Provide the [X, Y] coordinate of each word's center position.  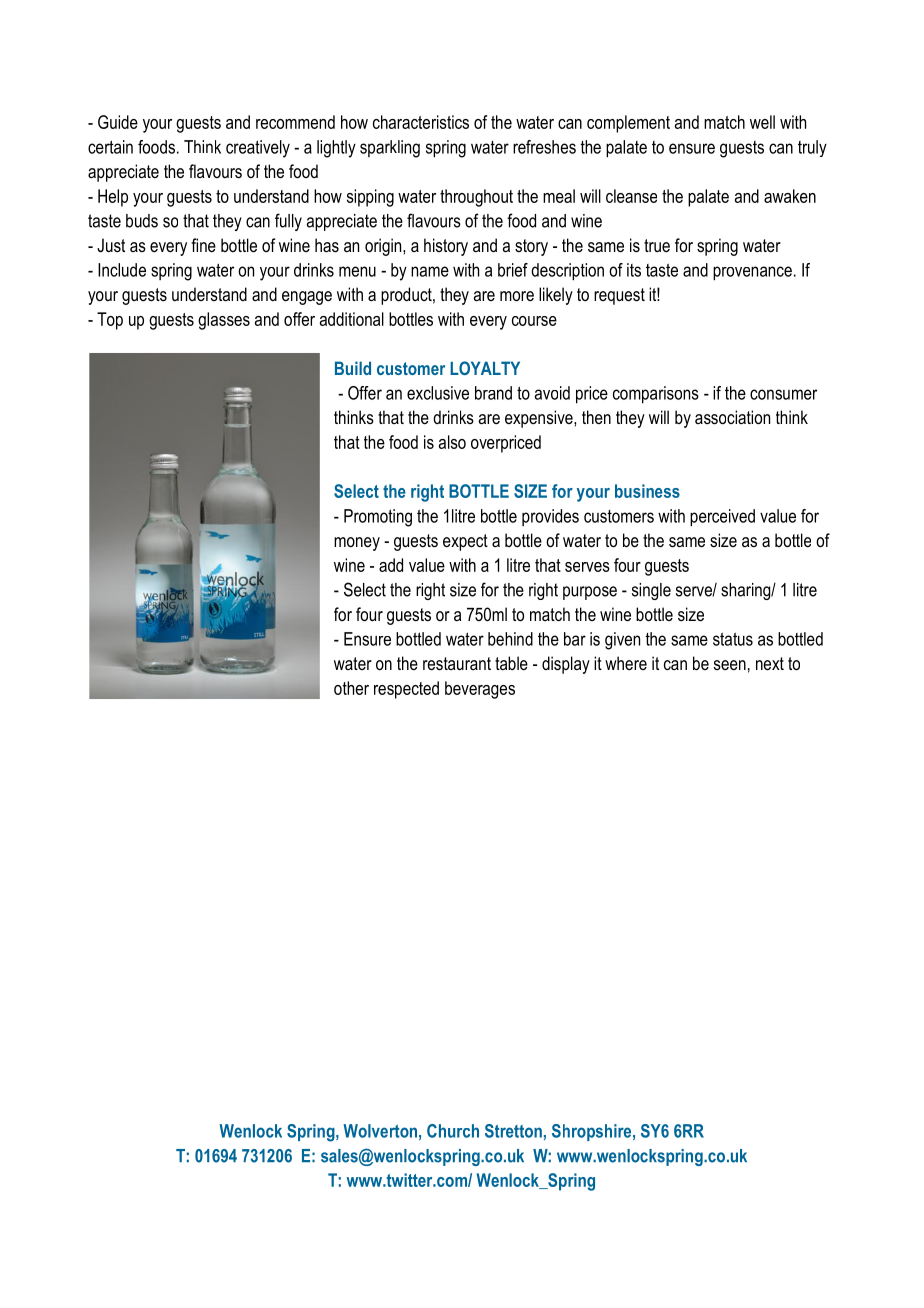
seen [730, 665]
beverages [480, 690]
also [452, 442]
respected [406, 690]
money [357, 544]
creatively [258, 149]
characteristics [421, 122]
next [770, 663]
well [762, 122]
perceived [722, 518]
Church [453, 1131]
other [351, 688]
